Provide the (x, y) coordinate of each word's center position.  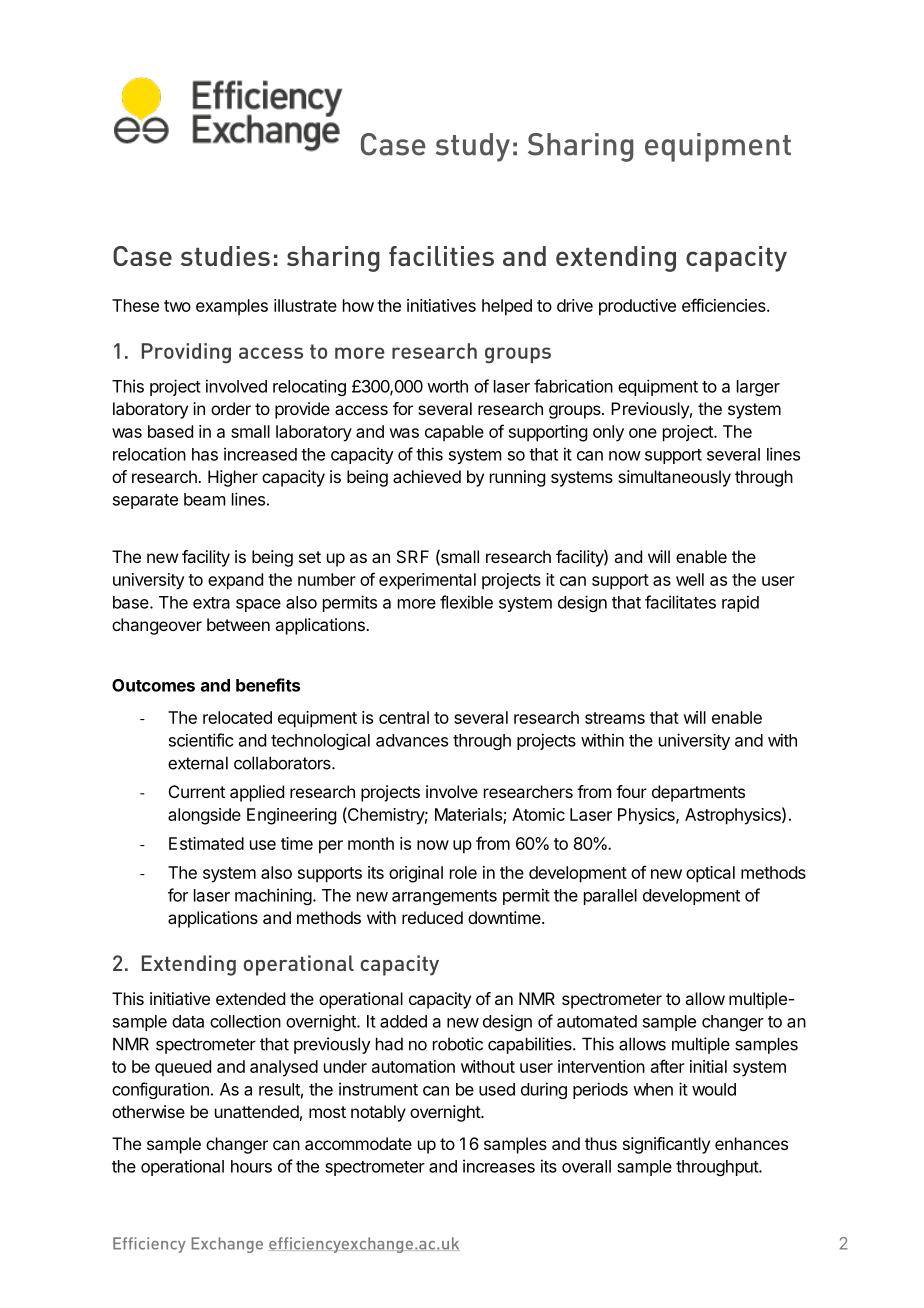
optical (710, 874)
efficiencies (725, 305)
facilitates (680, 602)
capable (454, 433)
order (231, 408)
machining (273, 896)
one (643, 433)
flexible (466, 602)
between (238, 624)
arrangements (444, 897)
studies (225, 256)
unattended (257, 1111)
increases (499, 1166)
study (473, 147)
